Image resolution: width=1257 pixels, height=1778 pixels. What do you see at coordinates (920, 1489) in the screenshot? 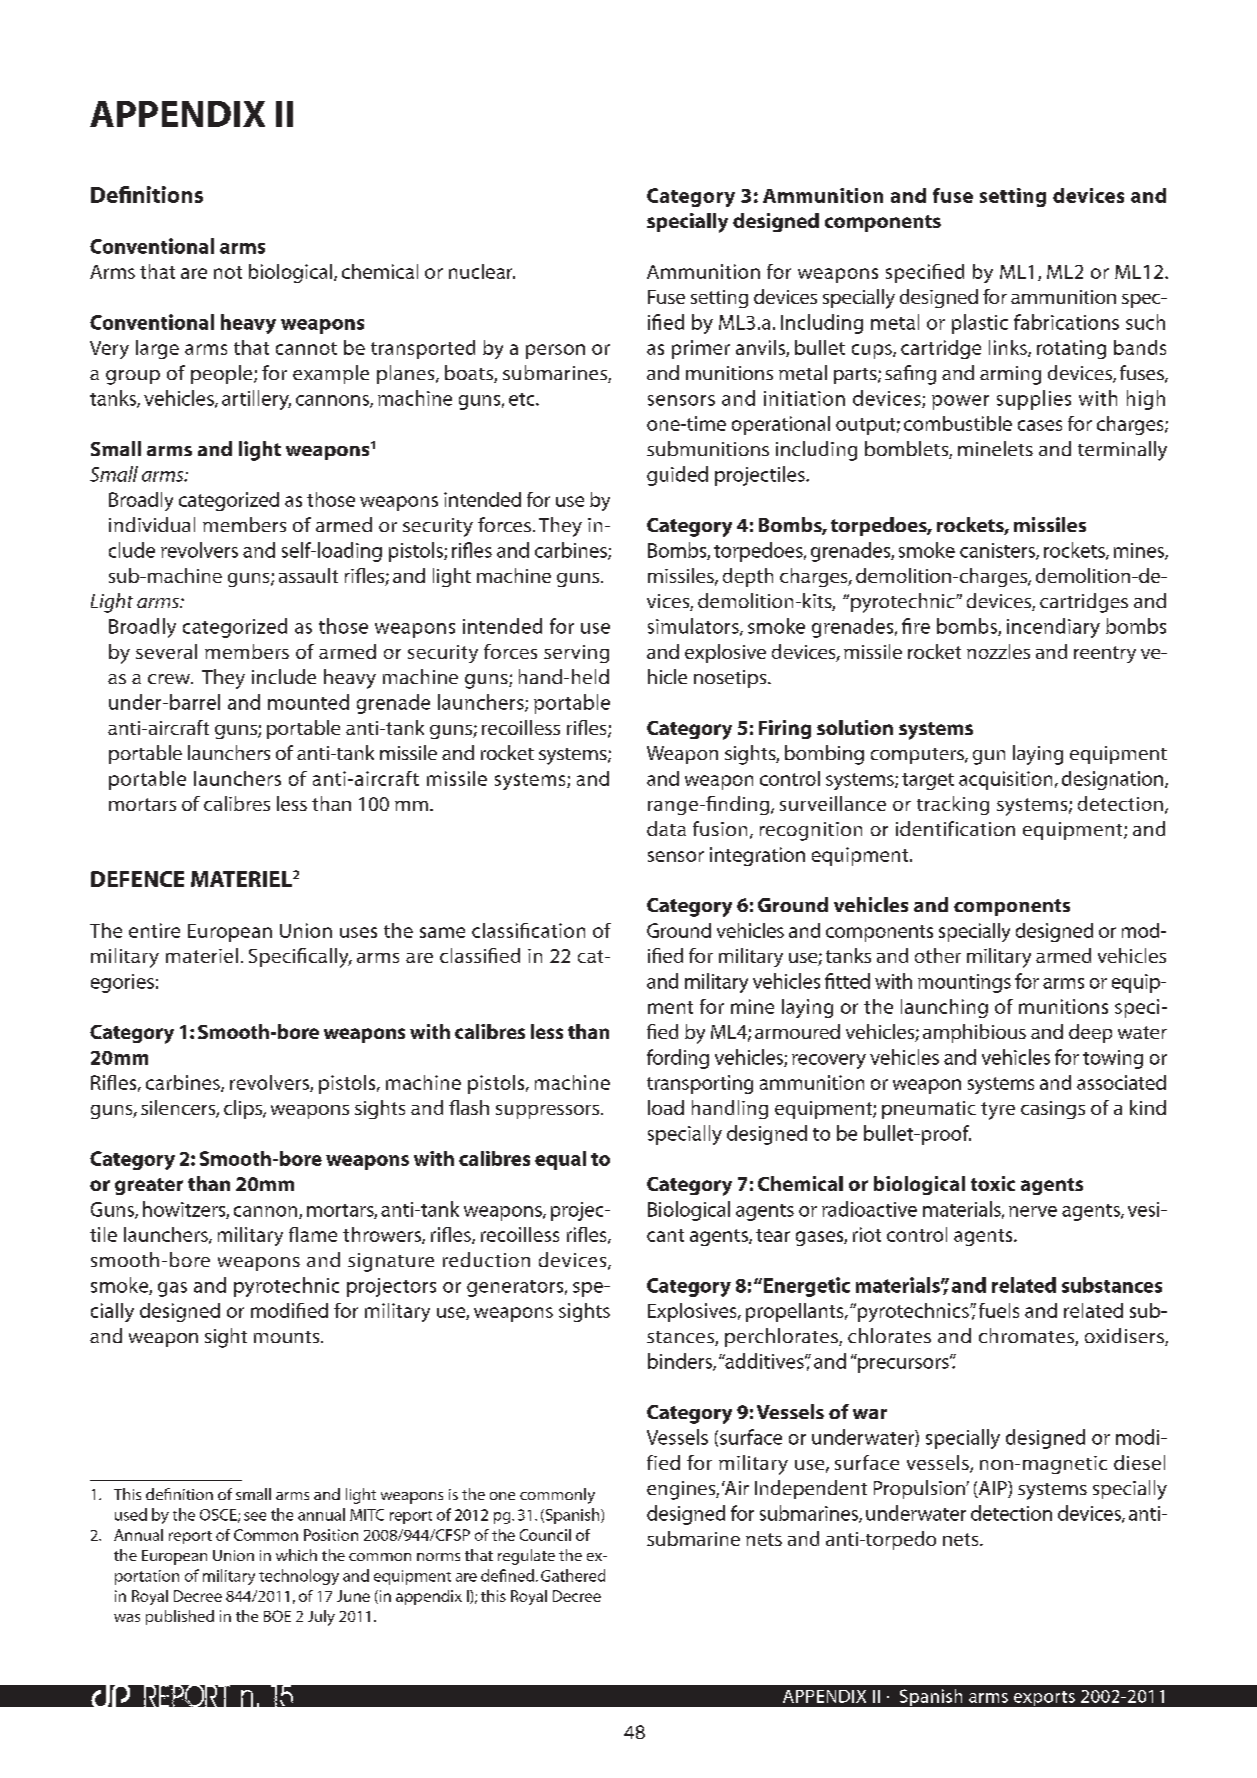
I see `Propulsion` at bounding box center [920, 1489].
